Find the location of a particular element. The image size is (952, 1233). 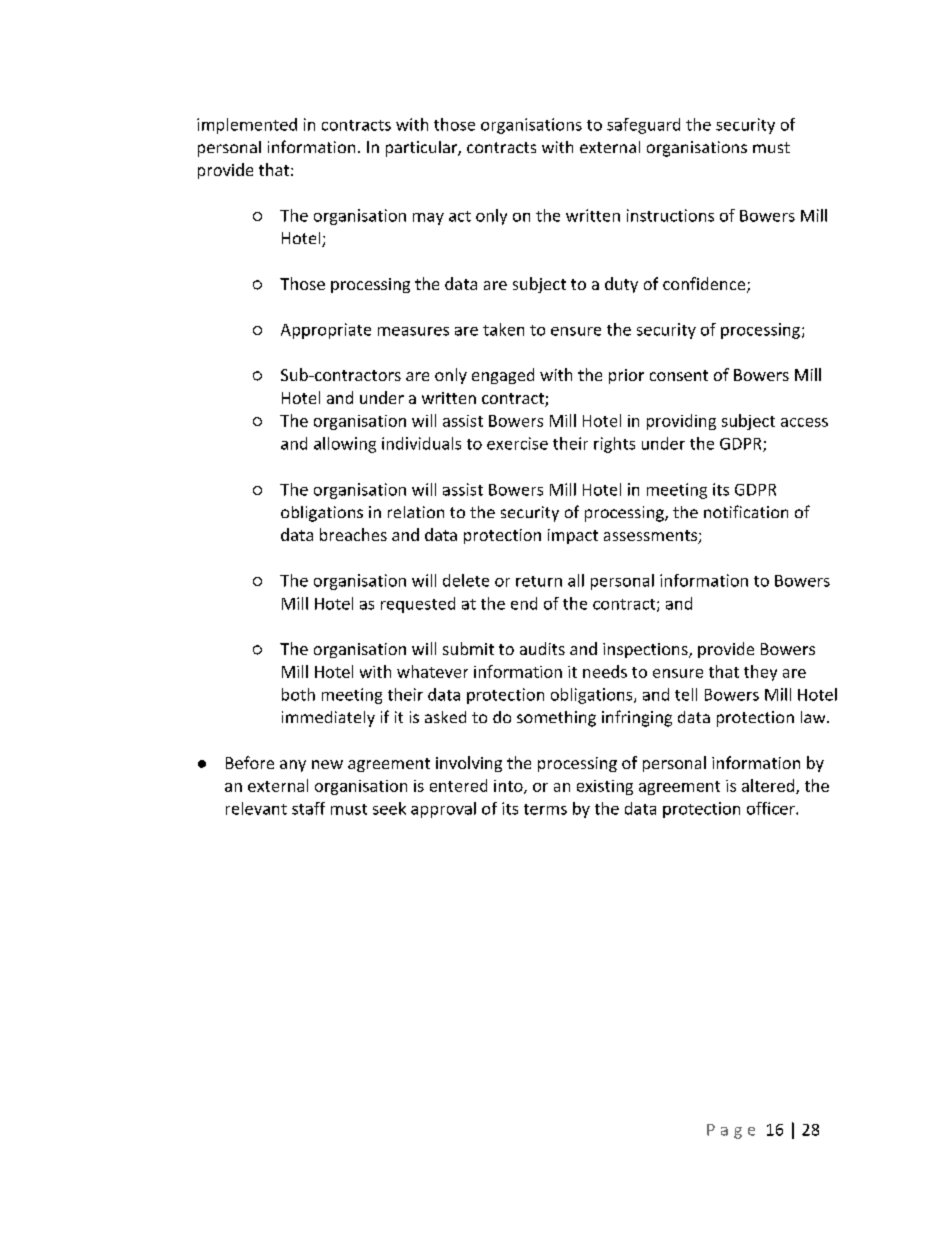

into is located at coordinates (509, 787).
